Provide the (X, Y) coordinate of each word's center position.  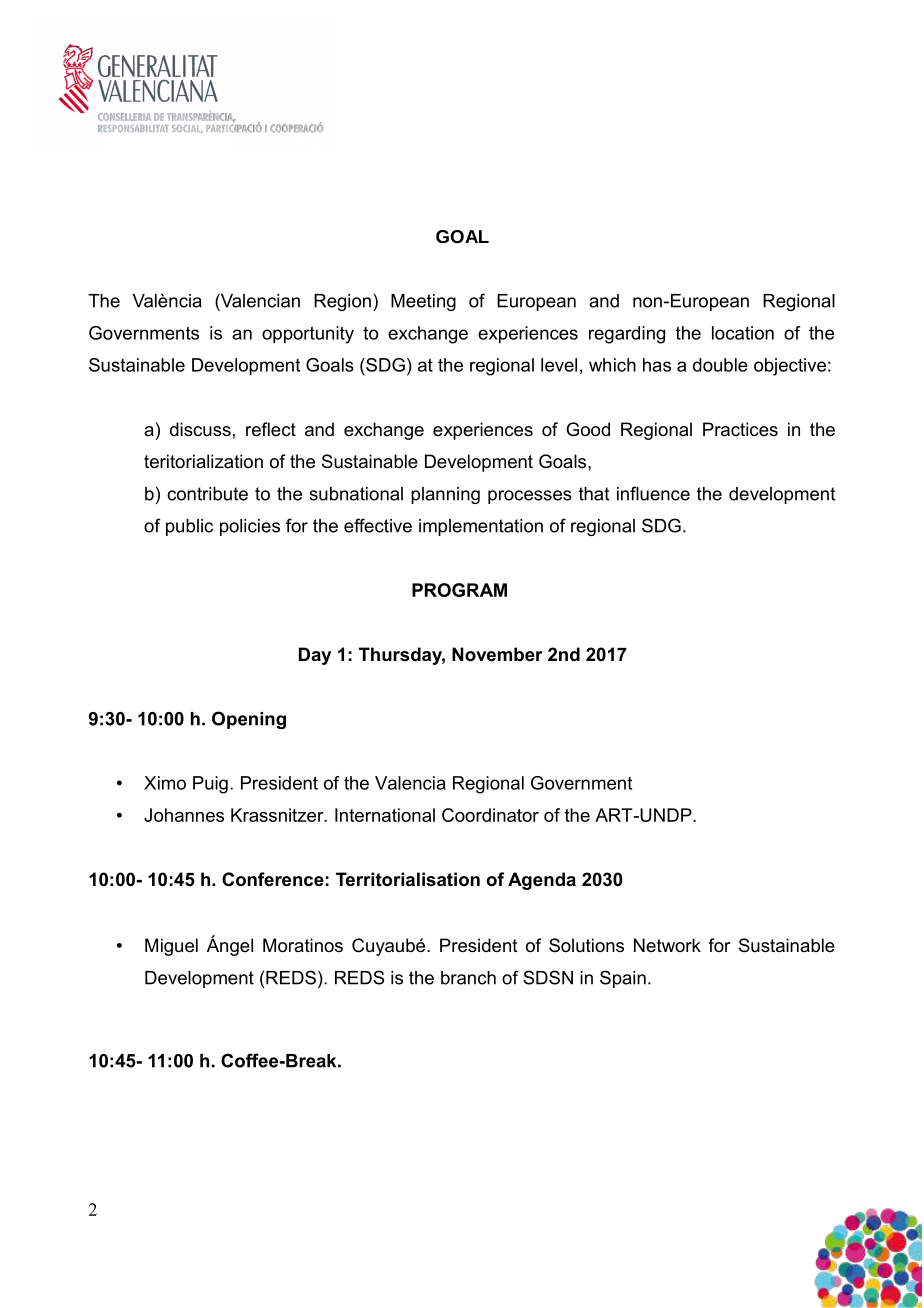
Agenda (542, 881)
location (743, 333)
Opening (249, 720)
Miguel (171, 947)
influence (653, 493)
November (497, 654)
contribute (207, 494)
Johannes (184, 815)
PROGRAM (459, 590)
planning (445, 495)
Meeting (423, 302)
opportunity (308, 335)
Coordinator (490, 815)
